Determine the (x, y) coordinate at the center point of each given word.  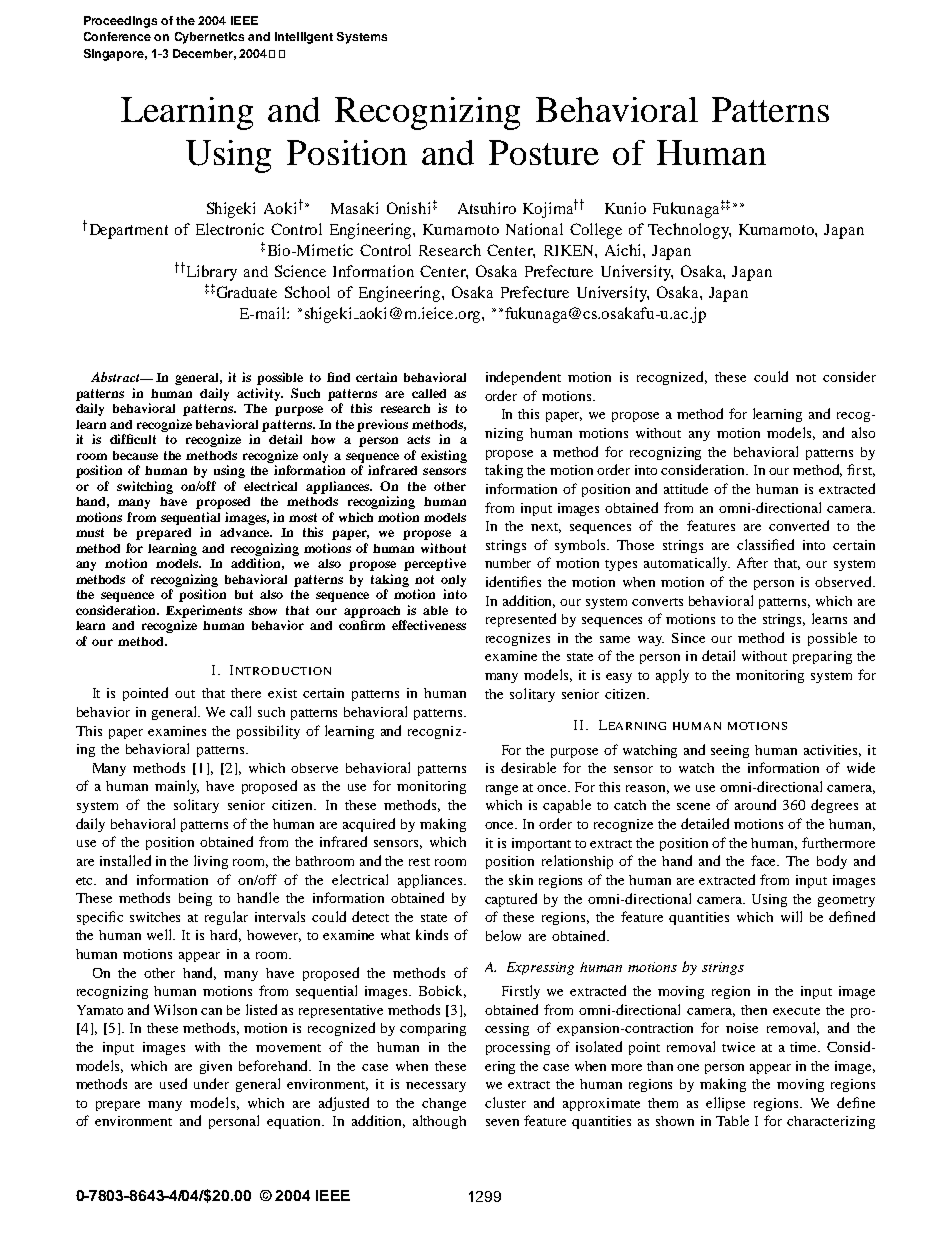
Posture (544, 152)
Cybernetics (209, 38)
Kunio (625, 208)
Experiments (204, 611)
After (752, 562)
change (444, 1104)
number (508, 563)
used (173, 1083)
